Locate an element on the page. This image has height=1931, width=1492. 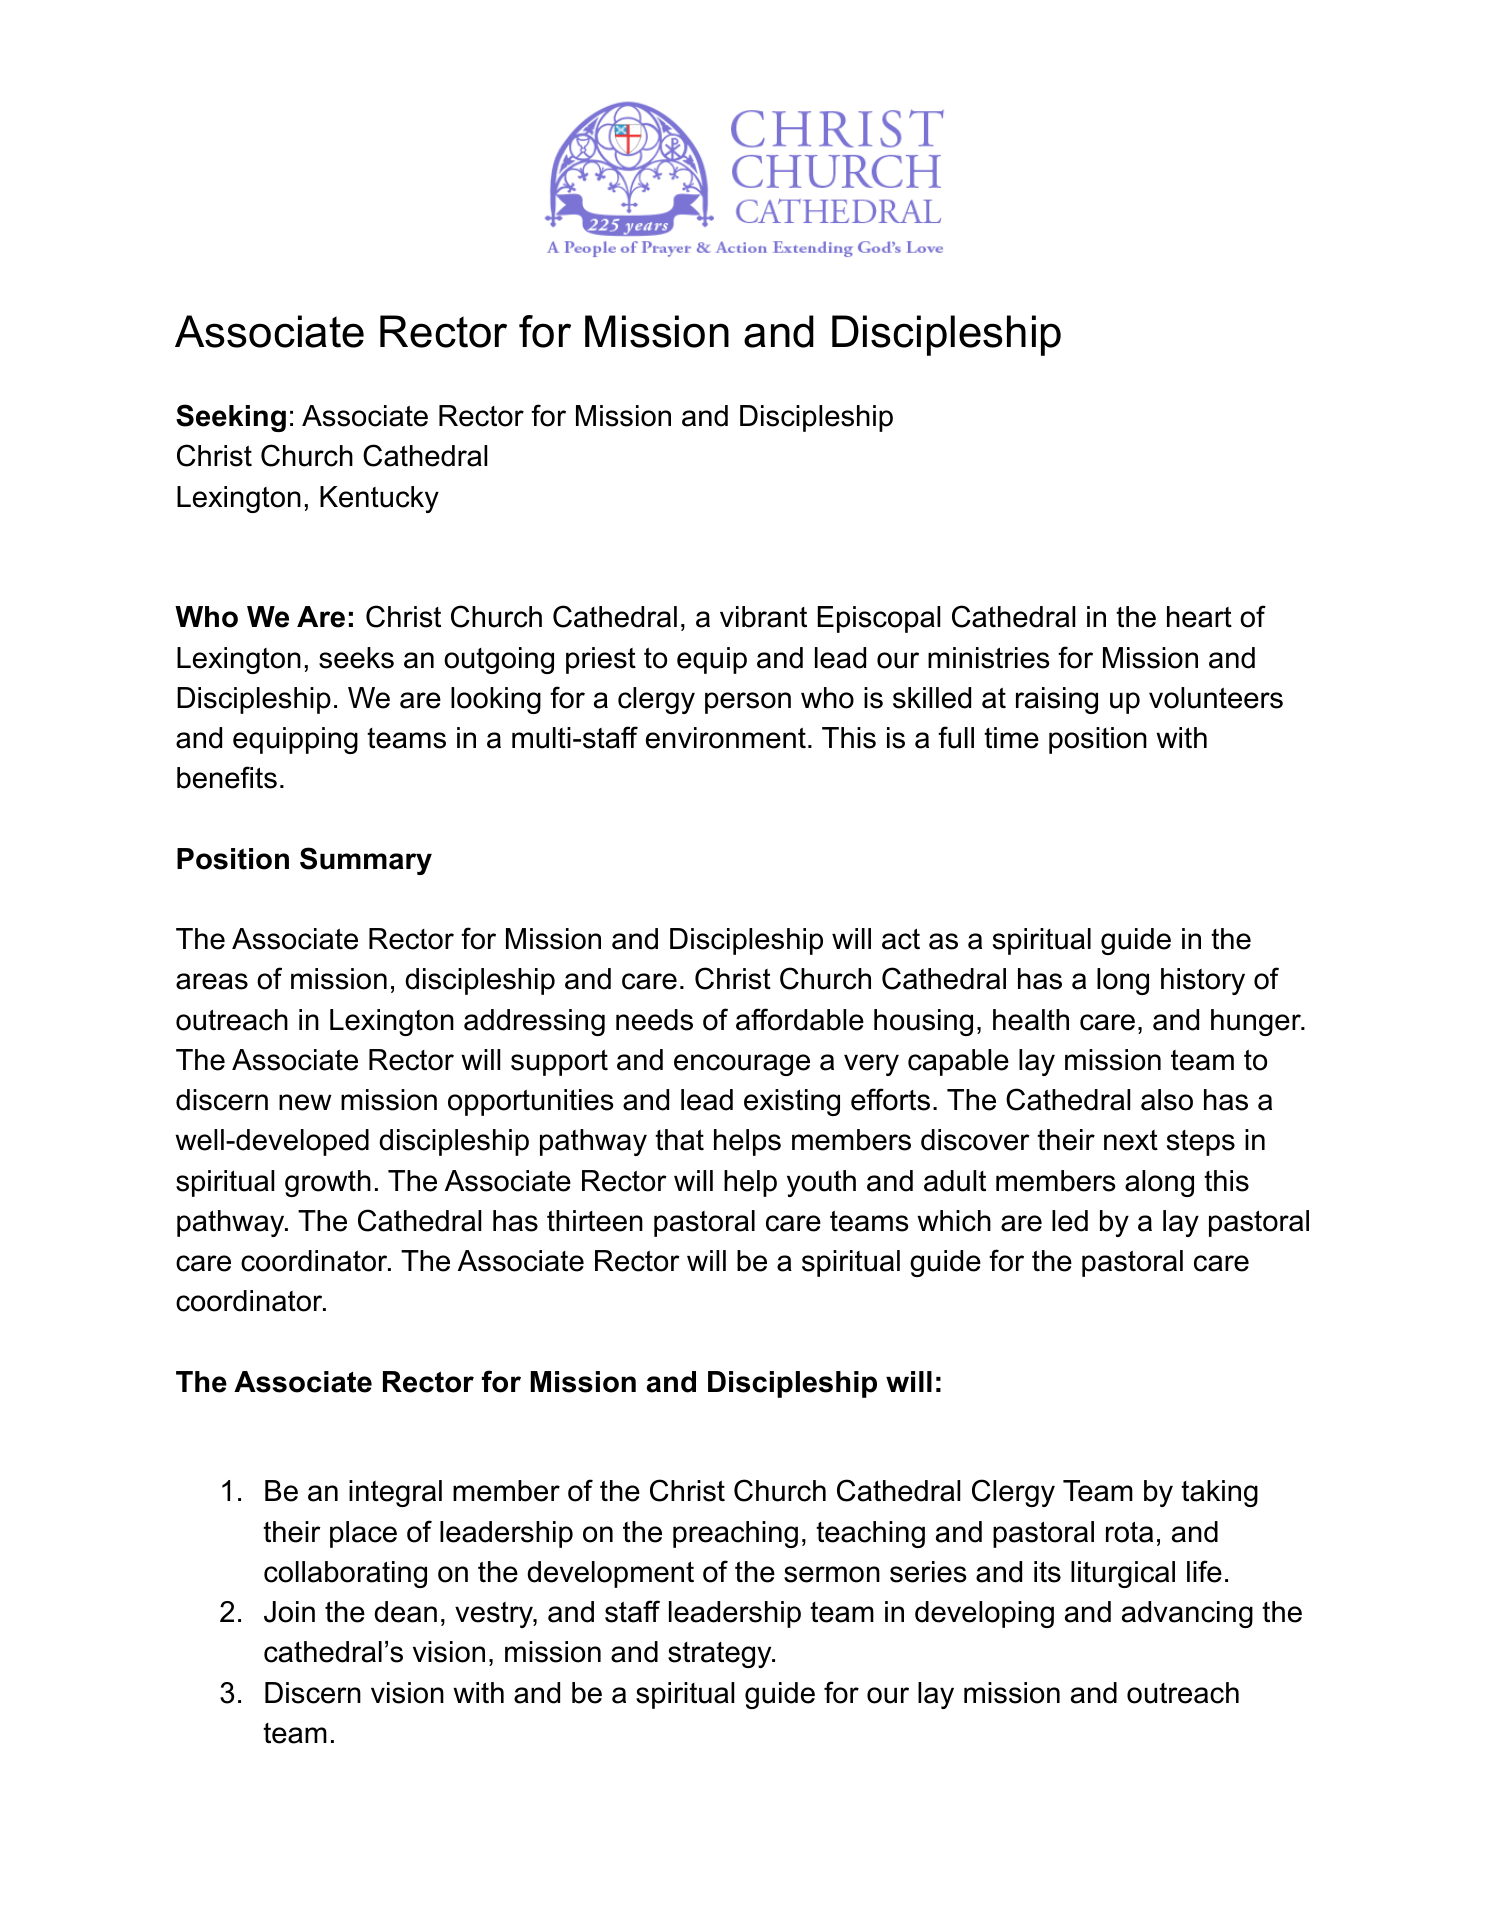
advancing is located at coordinates (1187, 1614).
